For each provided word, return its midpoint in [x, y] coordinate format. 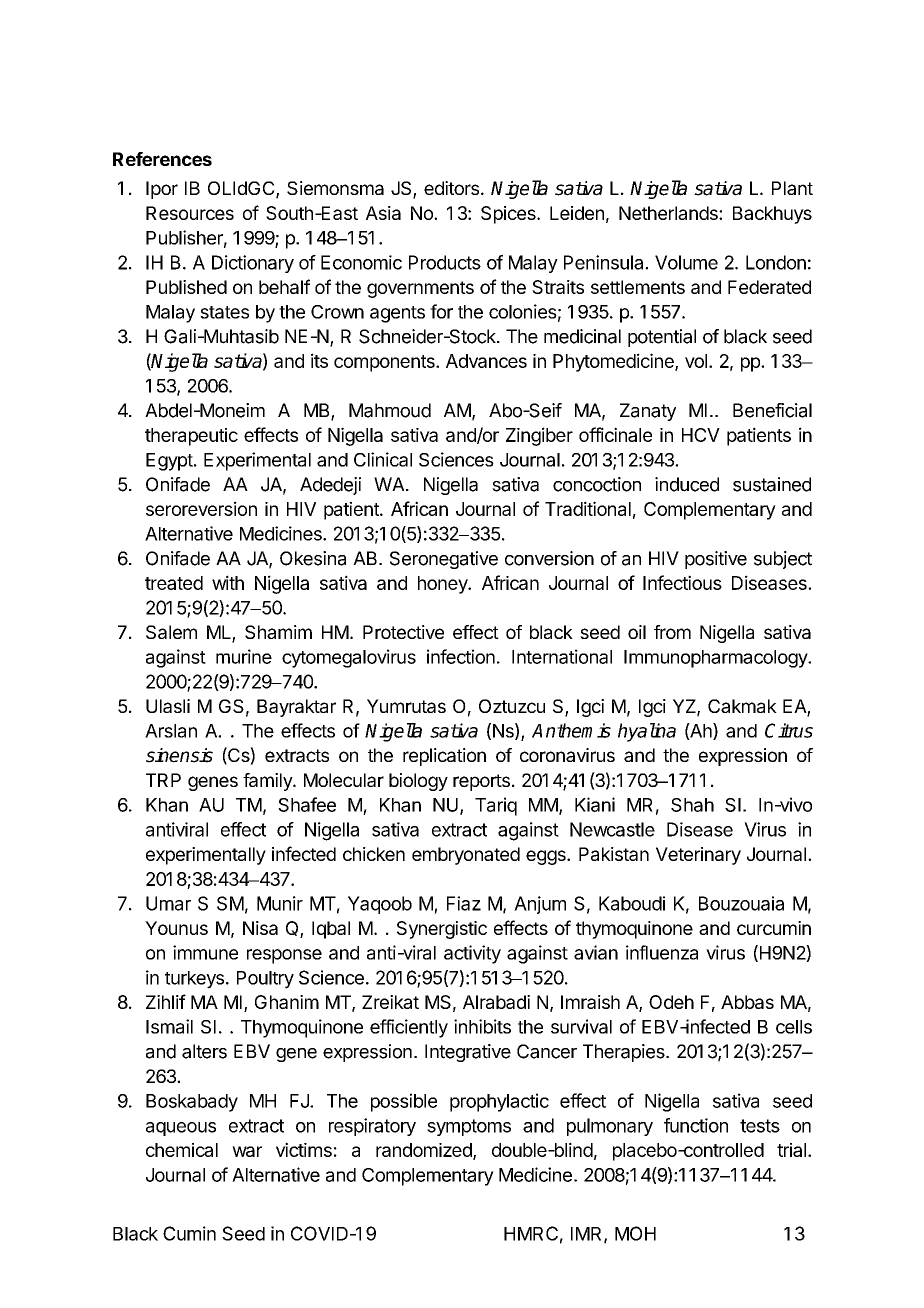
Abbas [747, 1002]
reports [481, 782]
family [268, 782]
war [247, 1151]
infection [461, 656]
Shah [692, 805]
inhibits [482, 1026]
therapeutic [191, 437]
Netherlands [669, 213]
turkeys [194, 980]
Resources [190, 213]
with [228, 582]
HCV [701, 435]
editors [451, 188]
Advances [486, 361]
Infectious [682, 582]
